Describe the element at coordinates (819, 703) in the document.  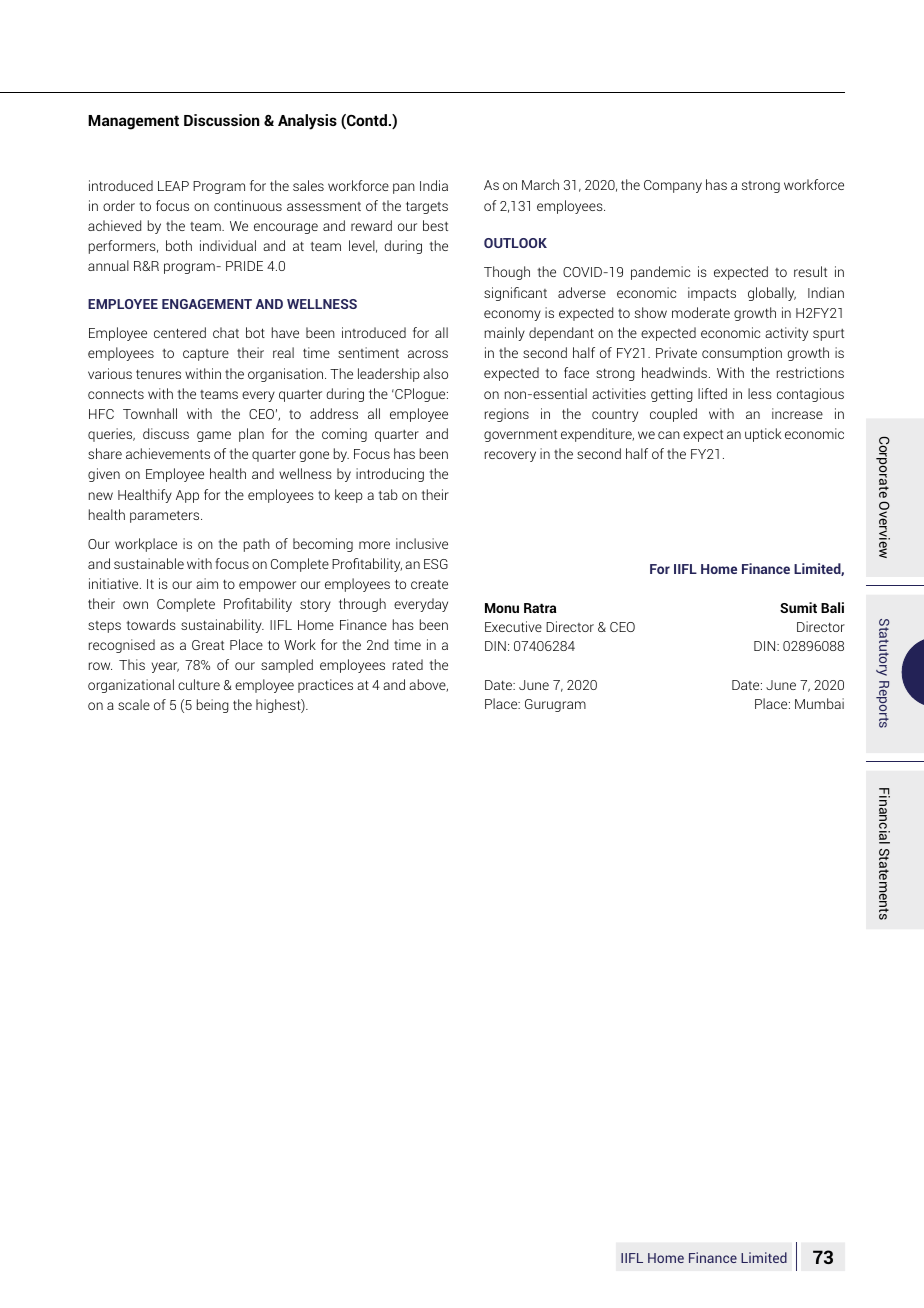
I see `Mumbai` at that location.
